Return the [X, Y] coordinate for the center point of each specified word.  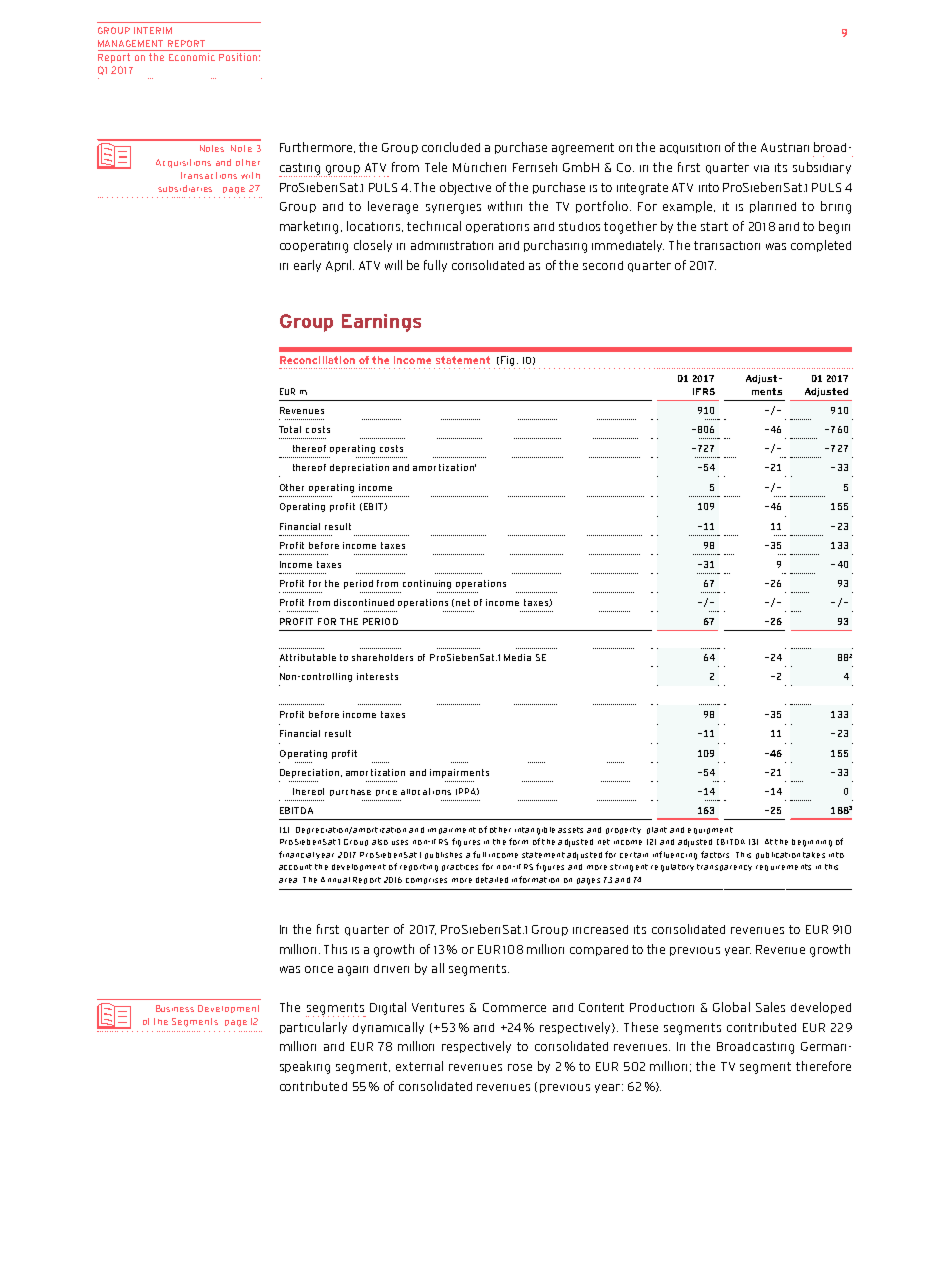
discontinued [364, 602]
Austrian [785, 147]
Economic [192, 57]
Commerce [514, 1007]
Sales [770, 1007]
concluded [451, 147]
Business [175, 1008]
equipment [710, 830]
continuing [427, 584]
